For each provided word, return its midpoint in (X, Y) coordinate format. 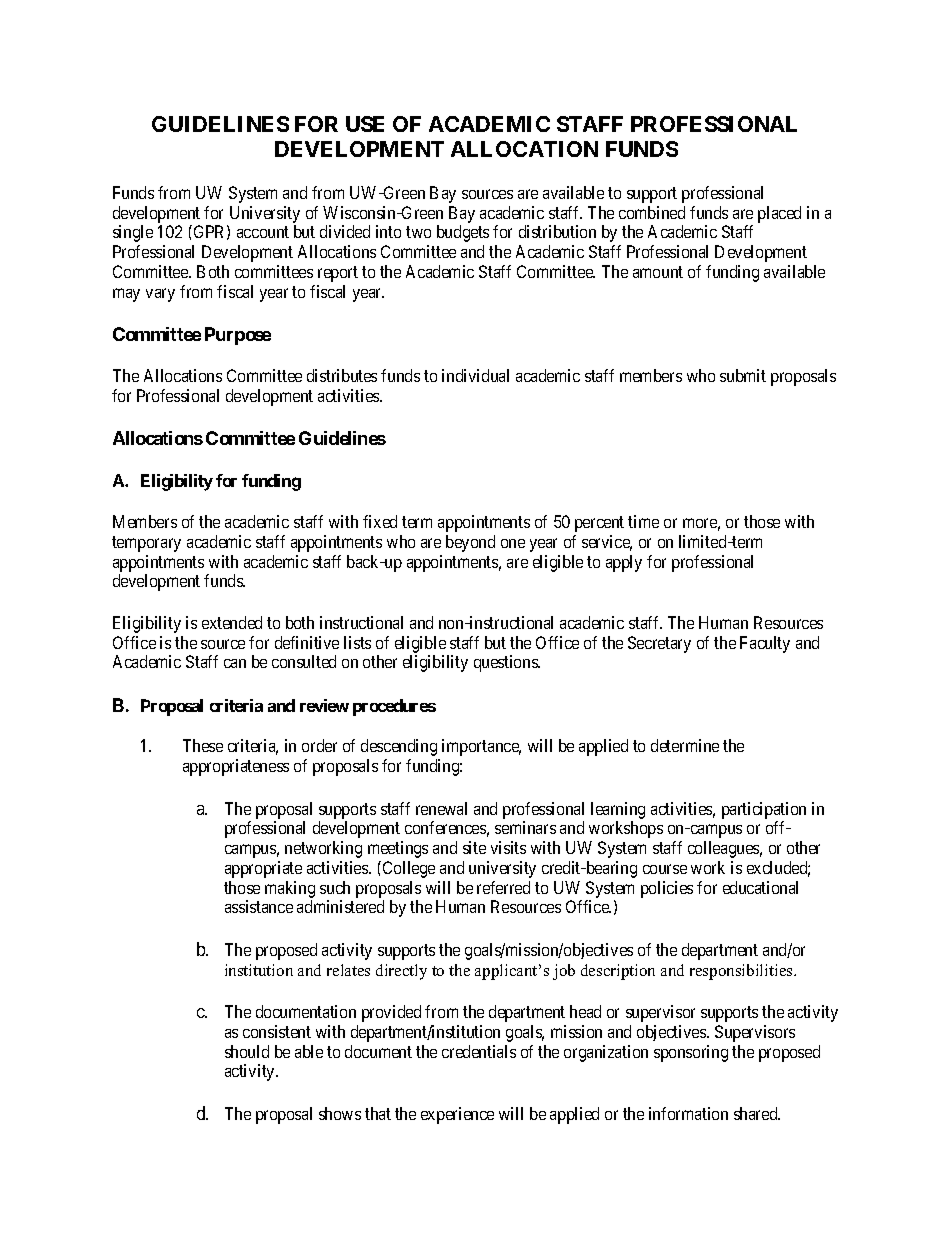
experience (457, 1115)
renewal (441, 808)
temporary (146, 544)
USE (365, 124)
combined (652, 212)
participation (764, 810)
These (203, 745)
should (247, 1051)
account (263, 232)
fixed (380, 521)
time (643, 521)
